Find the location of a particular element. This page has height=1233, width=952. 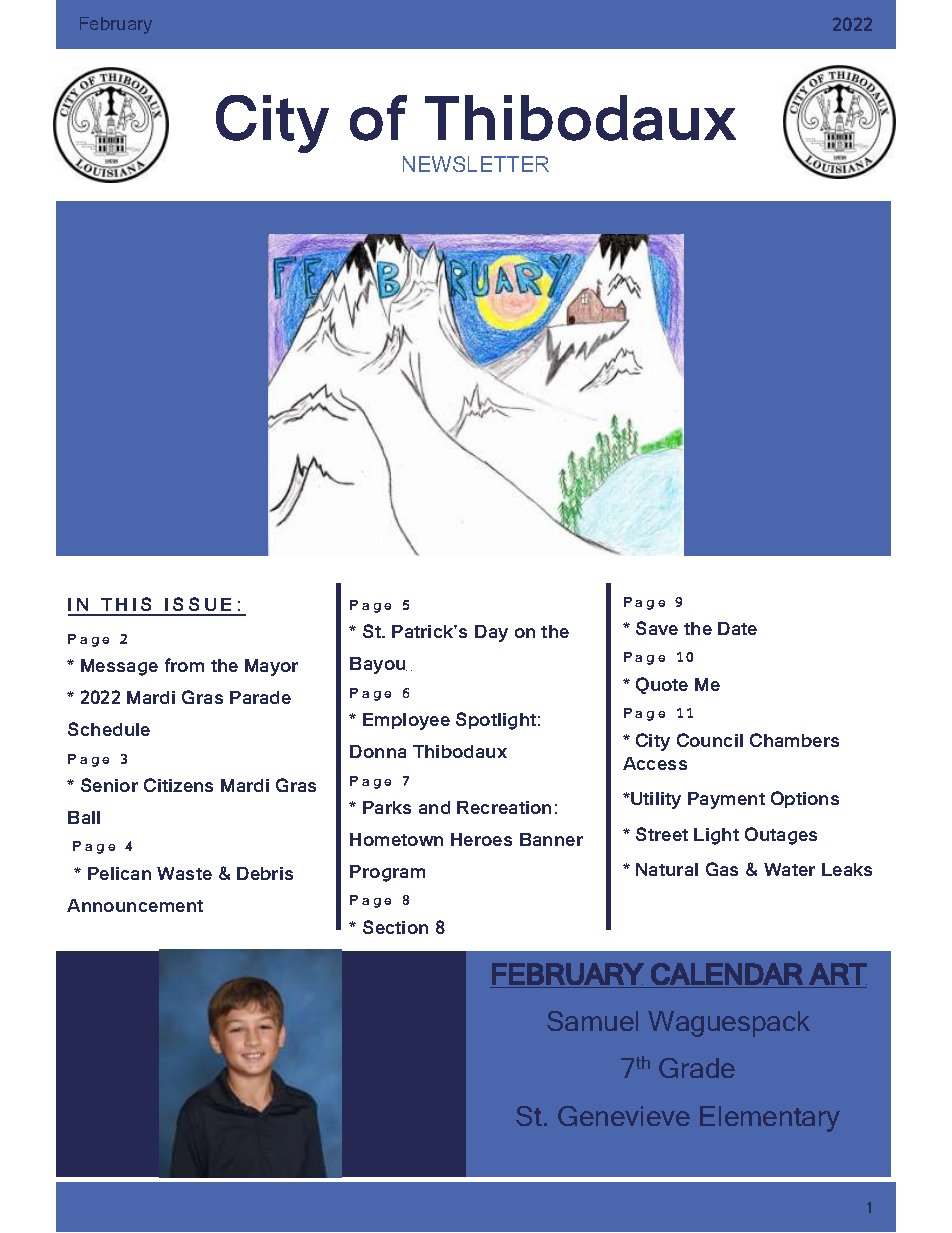

Announcement is located at coordinates (135, 905).
